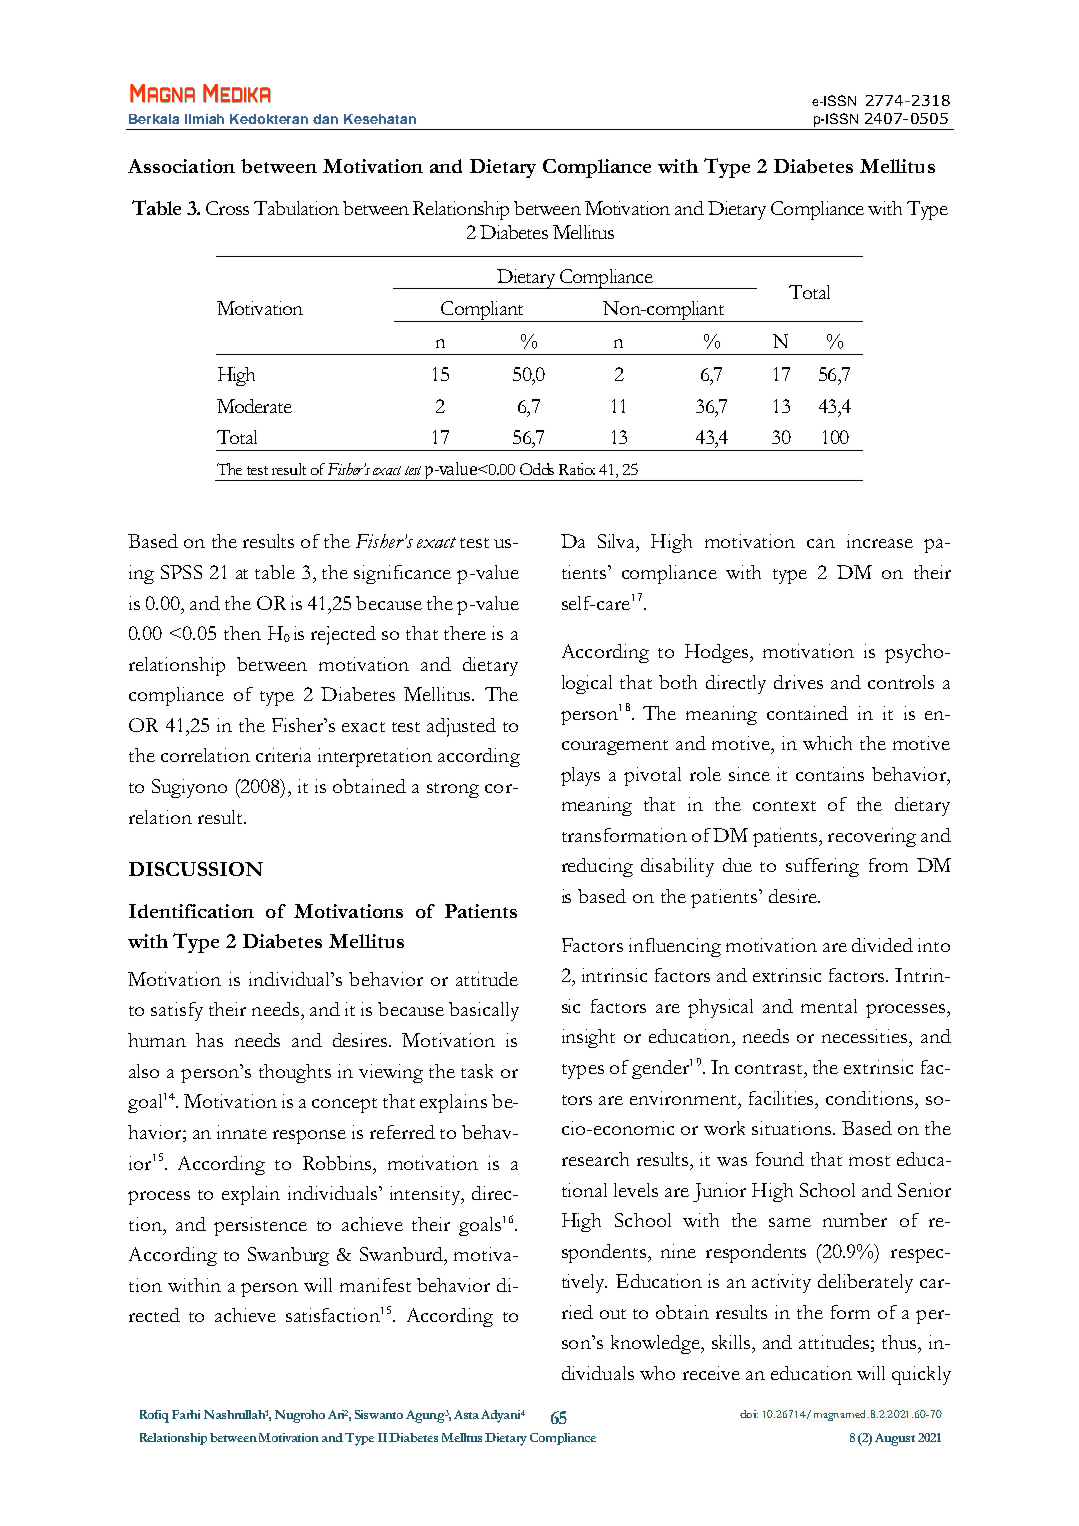  Describe the element at coordinates (895, 1439) in the image. I see `August` at that location.
